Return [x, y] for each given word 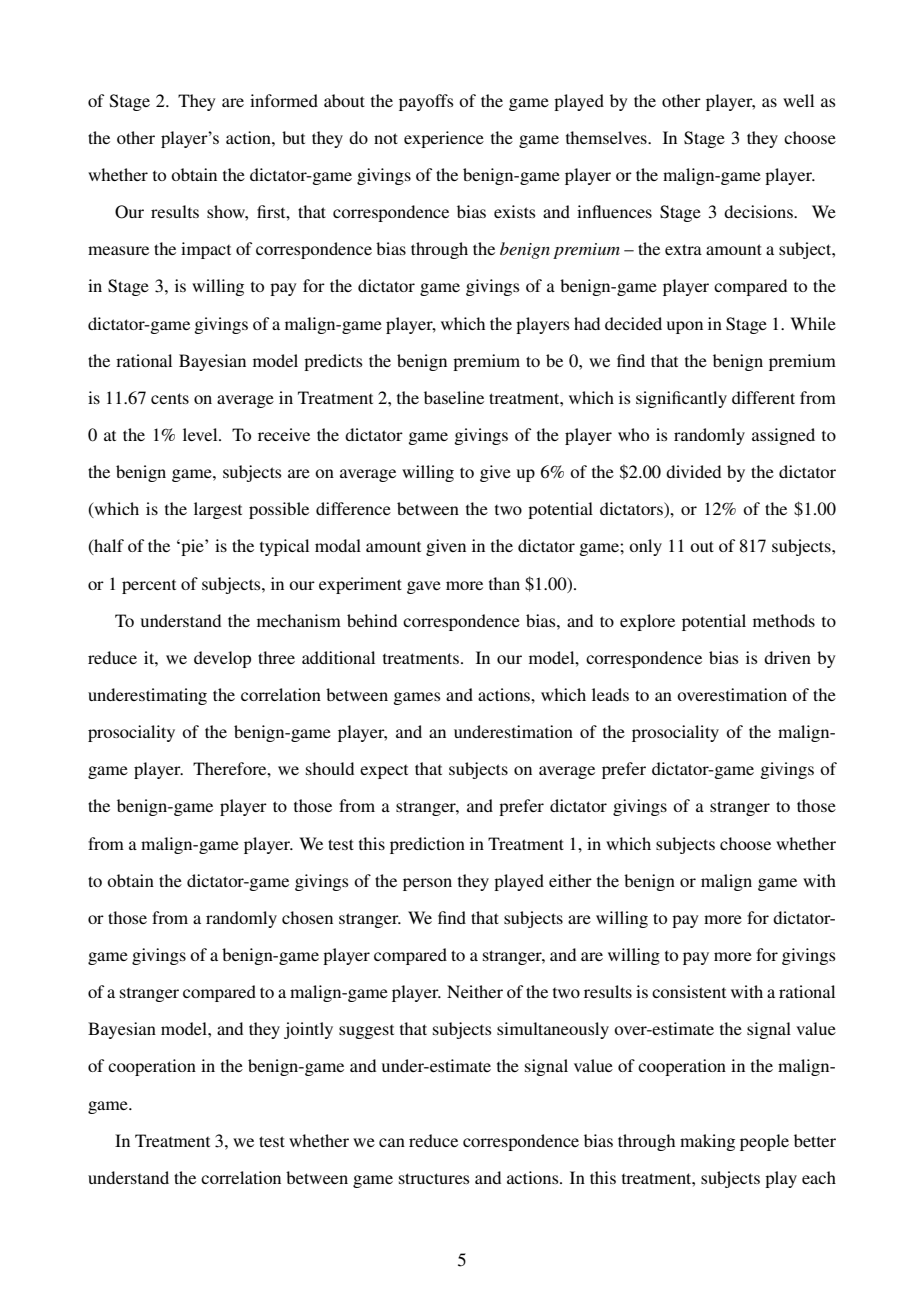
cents [170, 398]
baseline [454, 397]
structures [434, 1178]
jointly [308, 1030]
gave [424, 587]
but [293, 137]
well [798, 100]
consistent [689, 991]
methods [784, 620]
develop [222, 659]
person [427, 884]
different [763, 397]
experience [444, 139]
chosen [307, 917]
